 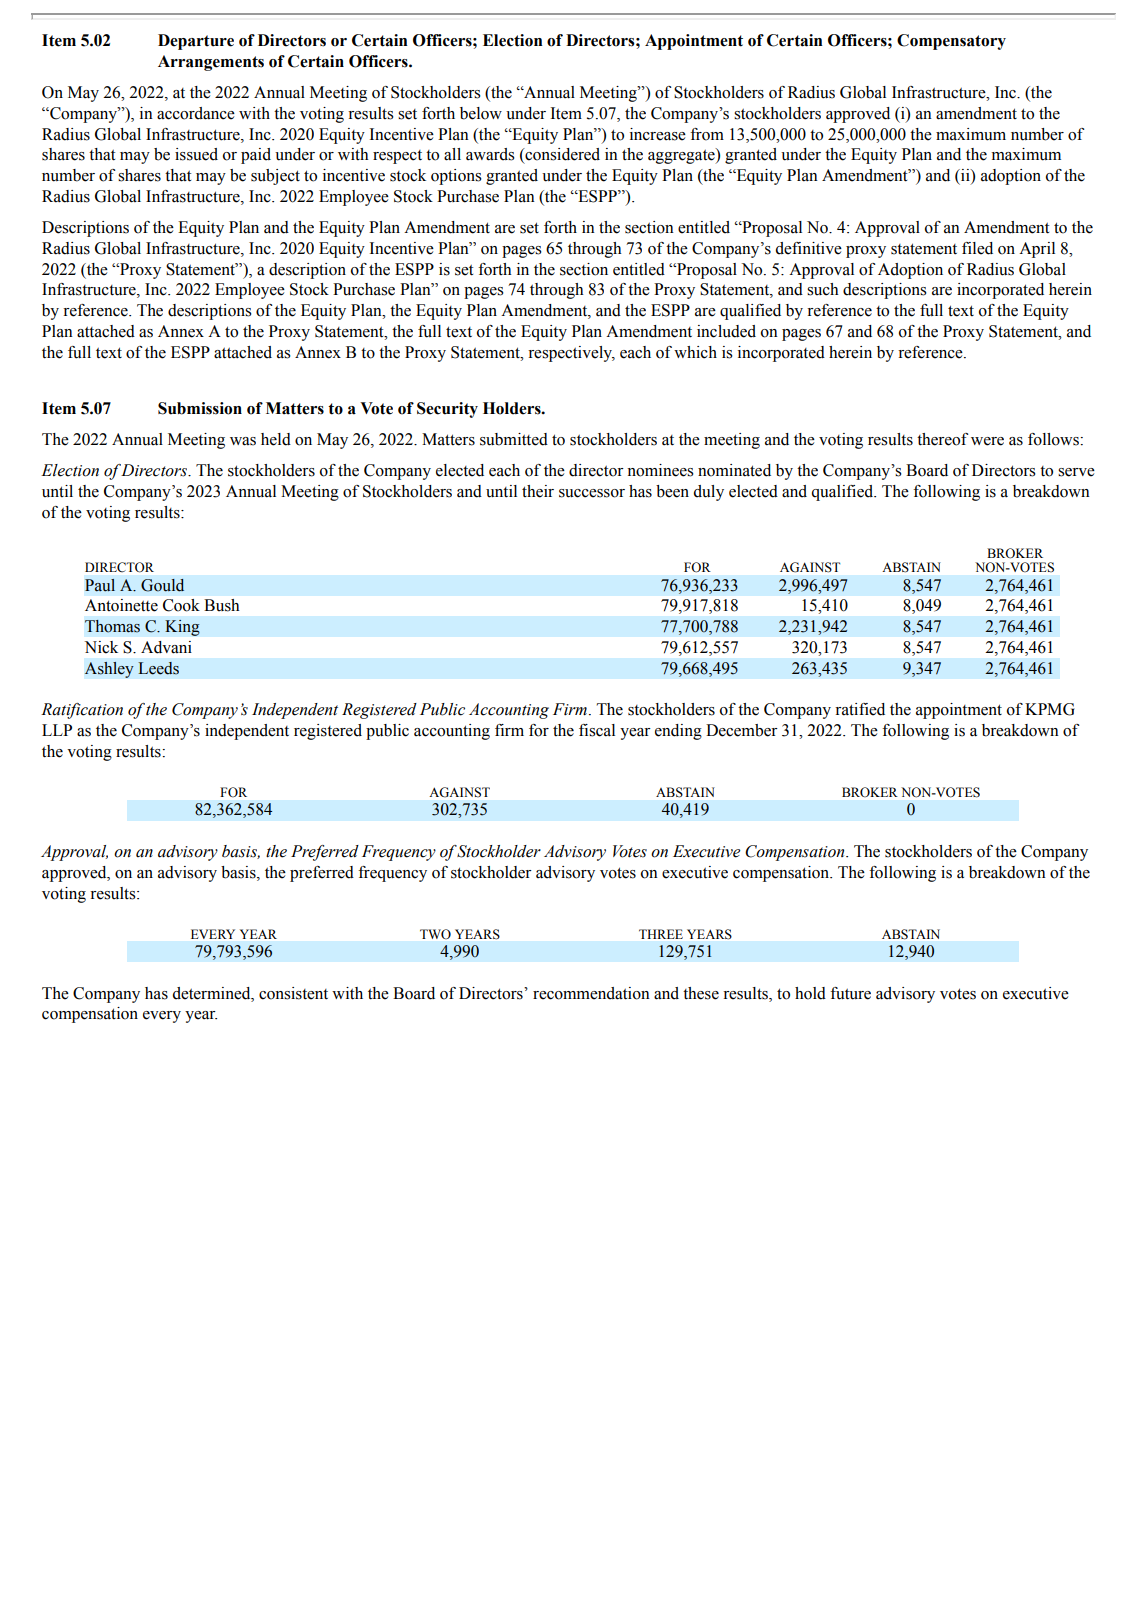 I want to click on fiscal, so click(x=597, y=730).
